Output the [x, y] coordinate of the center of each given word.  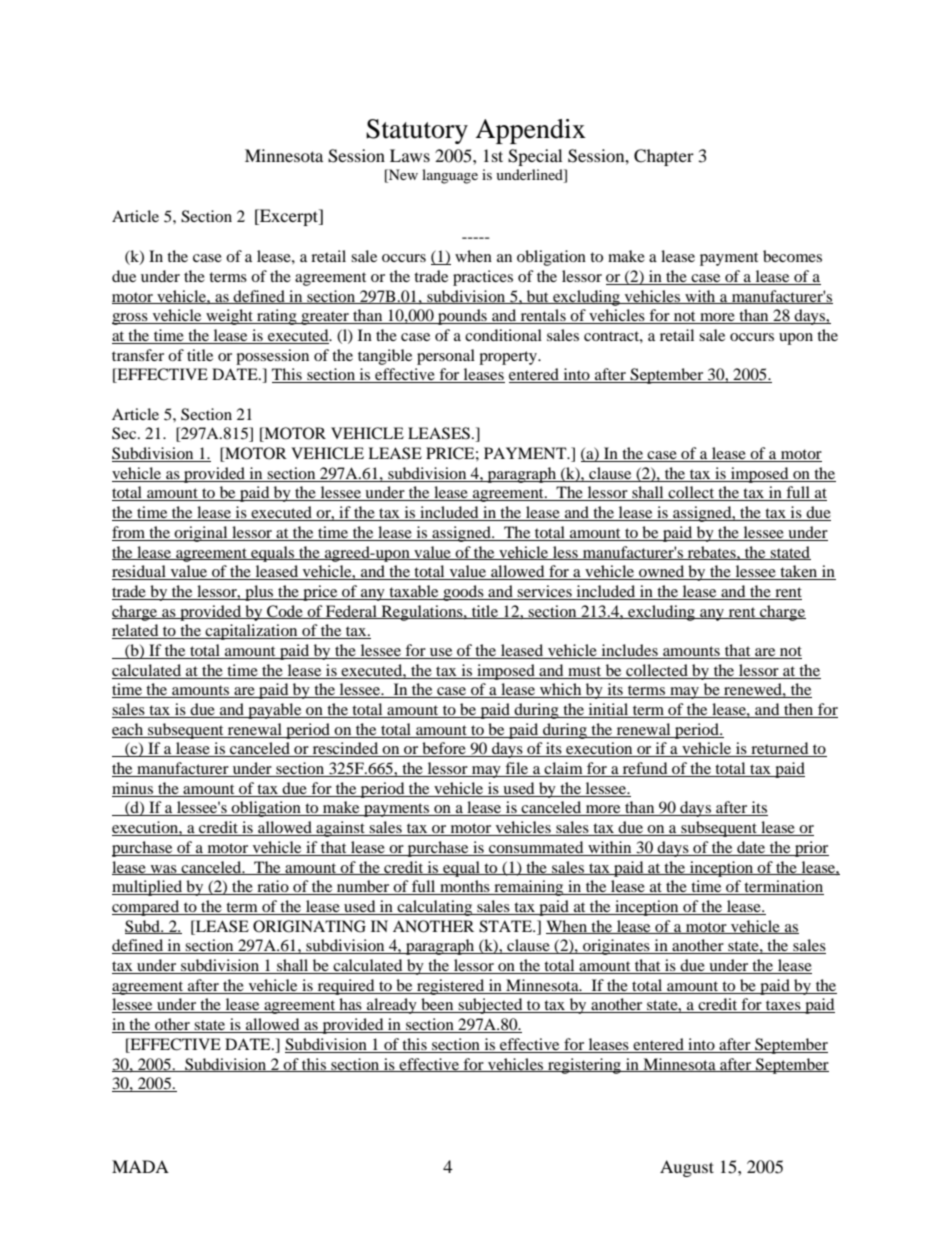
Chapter [664, 157]
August [687, 1168]
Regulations [422, 613]
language [450, 176]
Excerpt [289, 217]
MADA [140, 1166]
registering [584, 1066]
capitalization [252, 632]
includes [629, 651]
